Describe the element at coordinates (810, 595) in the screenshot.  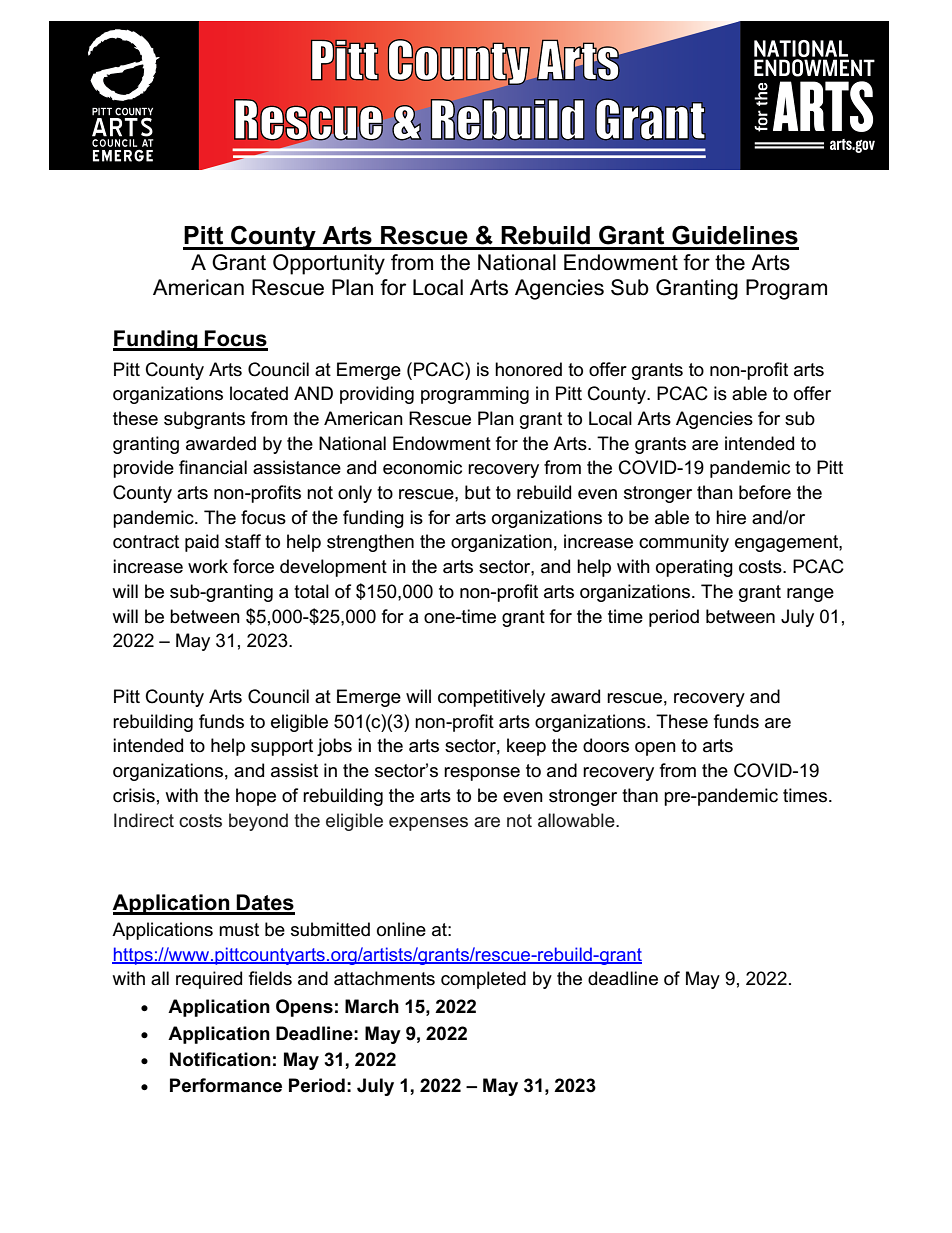
I see `range` at that location.
